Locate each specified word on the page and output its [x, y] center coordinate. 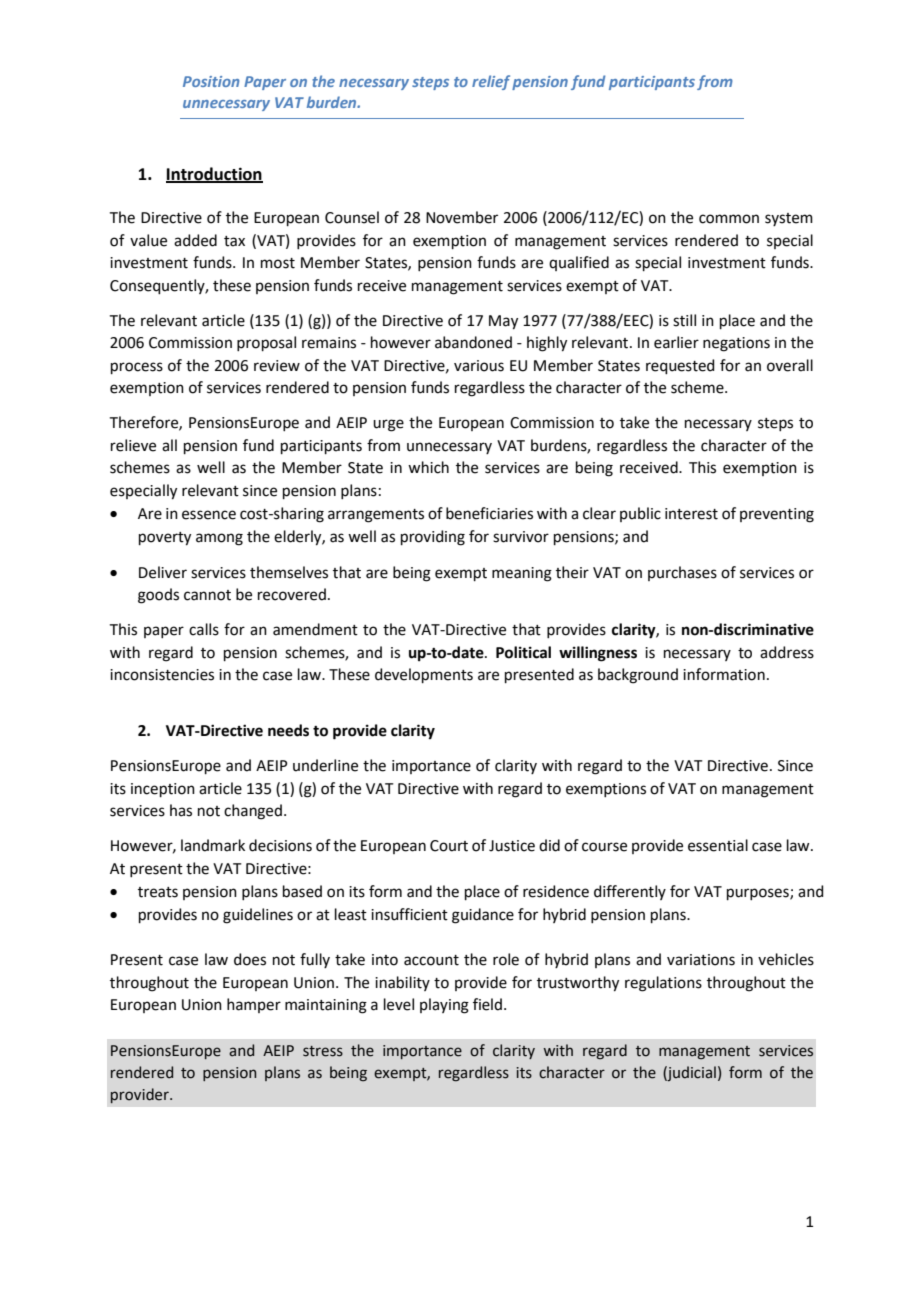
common [729, 219]
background [638, 676]
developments [424, 675]
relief [491, 82]
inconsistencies [162, 675]
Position [211, 81]
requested [680, 366]
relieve [133, 445]
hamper [254, 1005]
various [479, 366]
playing [444, 1006]
